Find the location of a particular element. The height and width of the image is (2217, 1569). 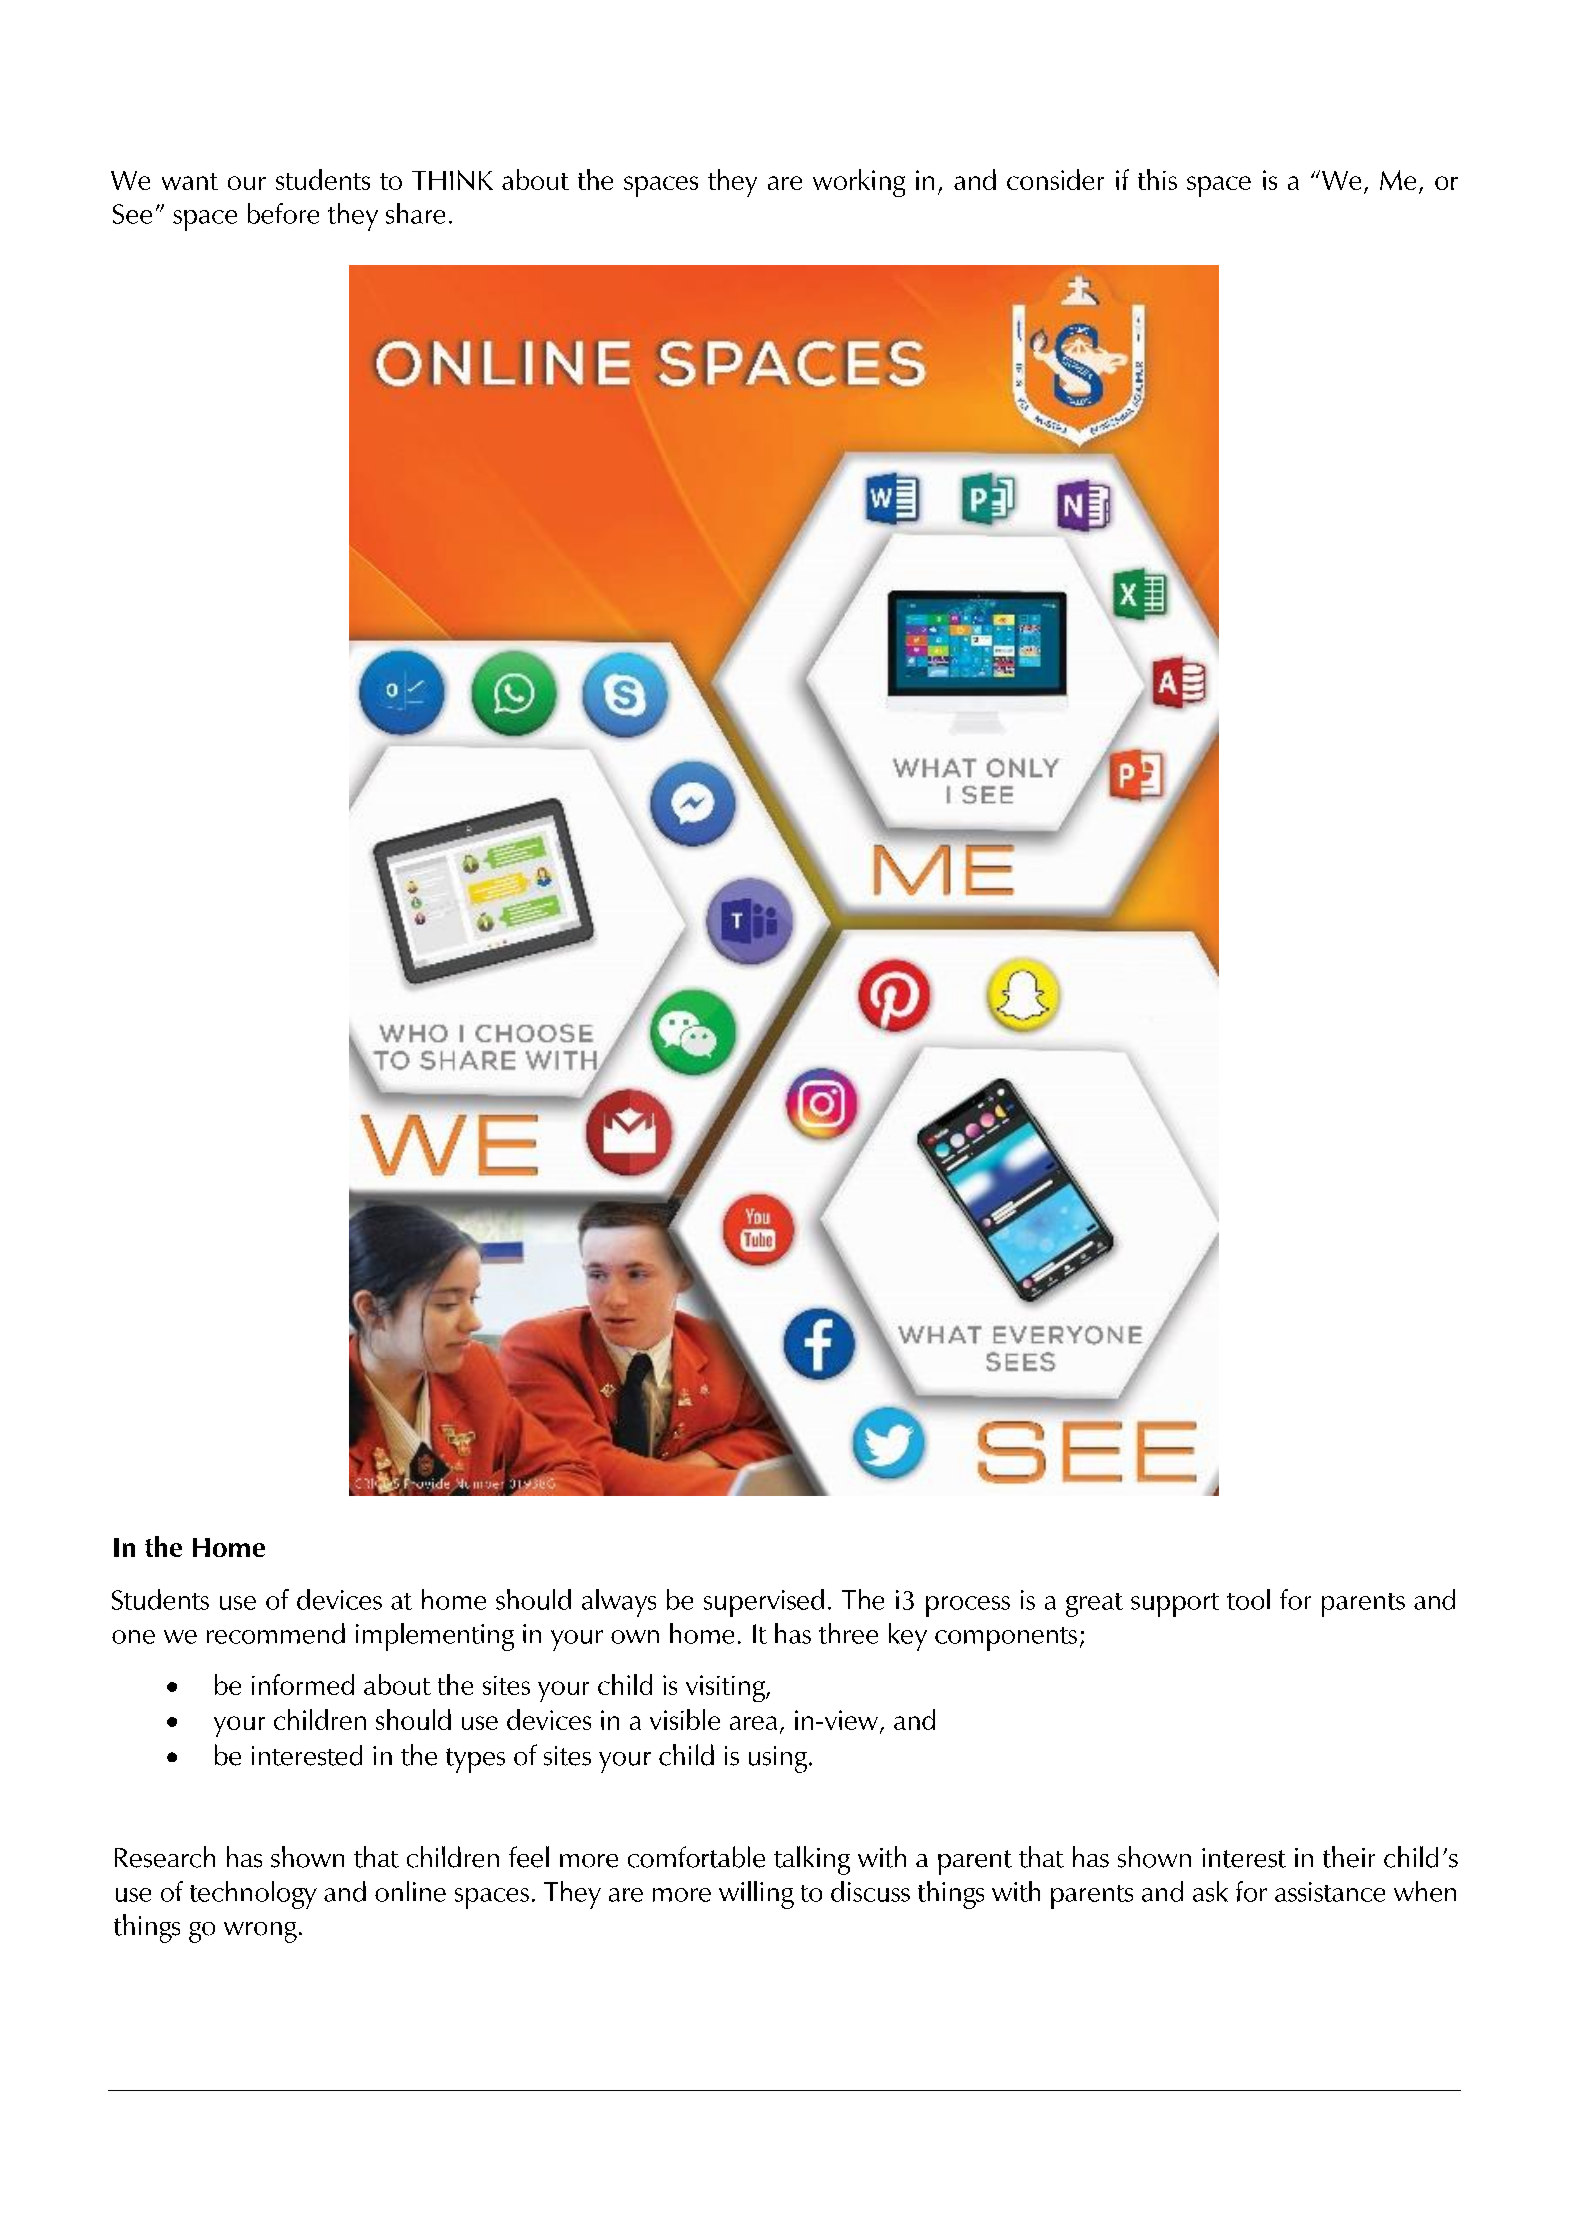

recommend is located at coordinates (276, 1633).
